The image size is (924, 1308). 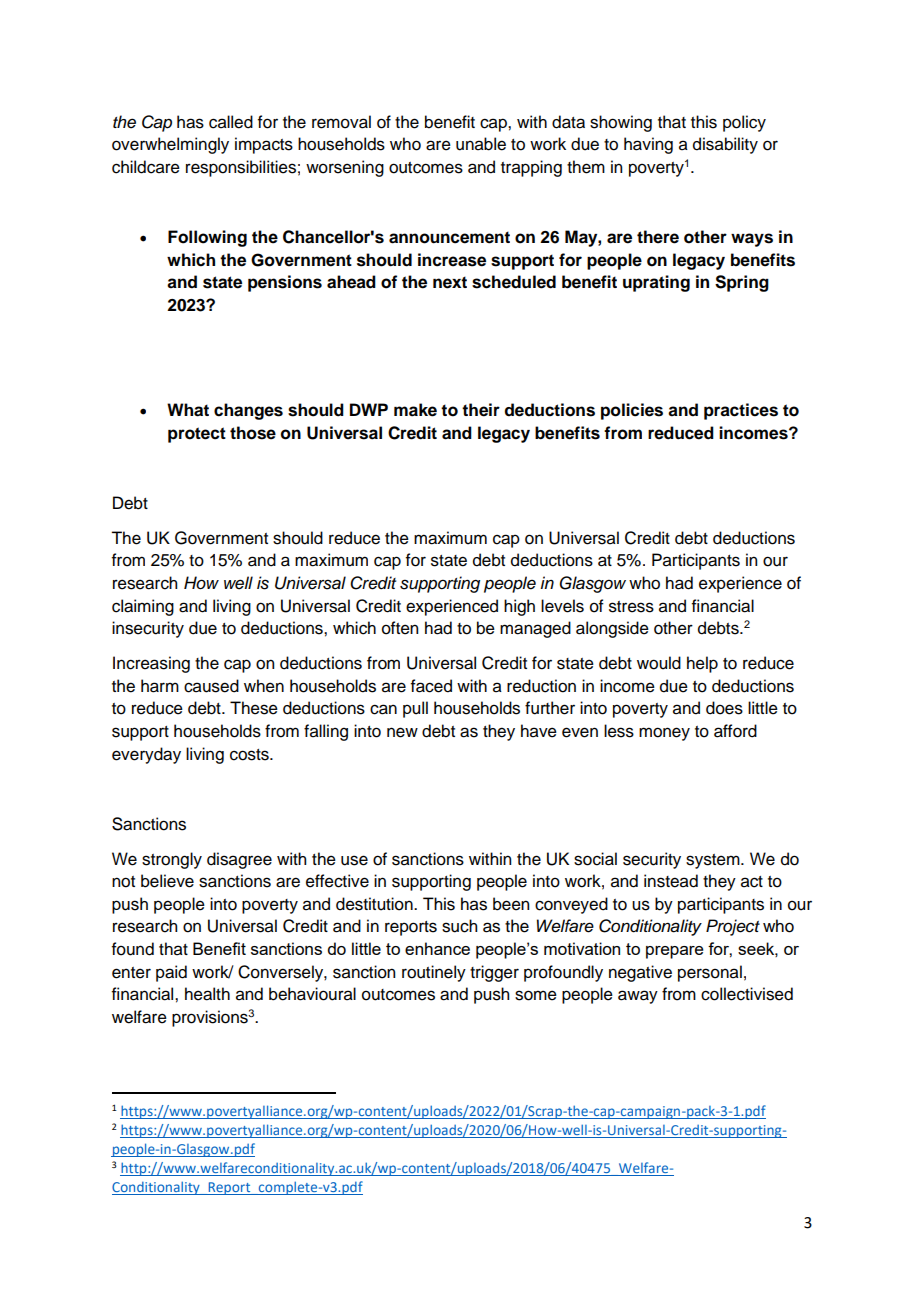 What do you see at coordinates (648, 145) in the screenshot?
I see `having` at bounding box center [648, 145].
